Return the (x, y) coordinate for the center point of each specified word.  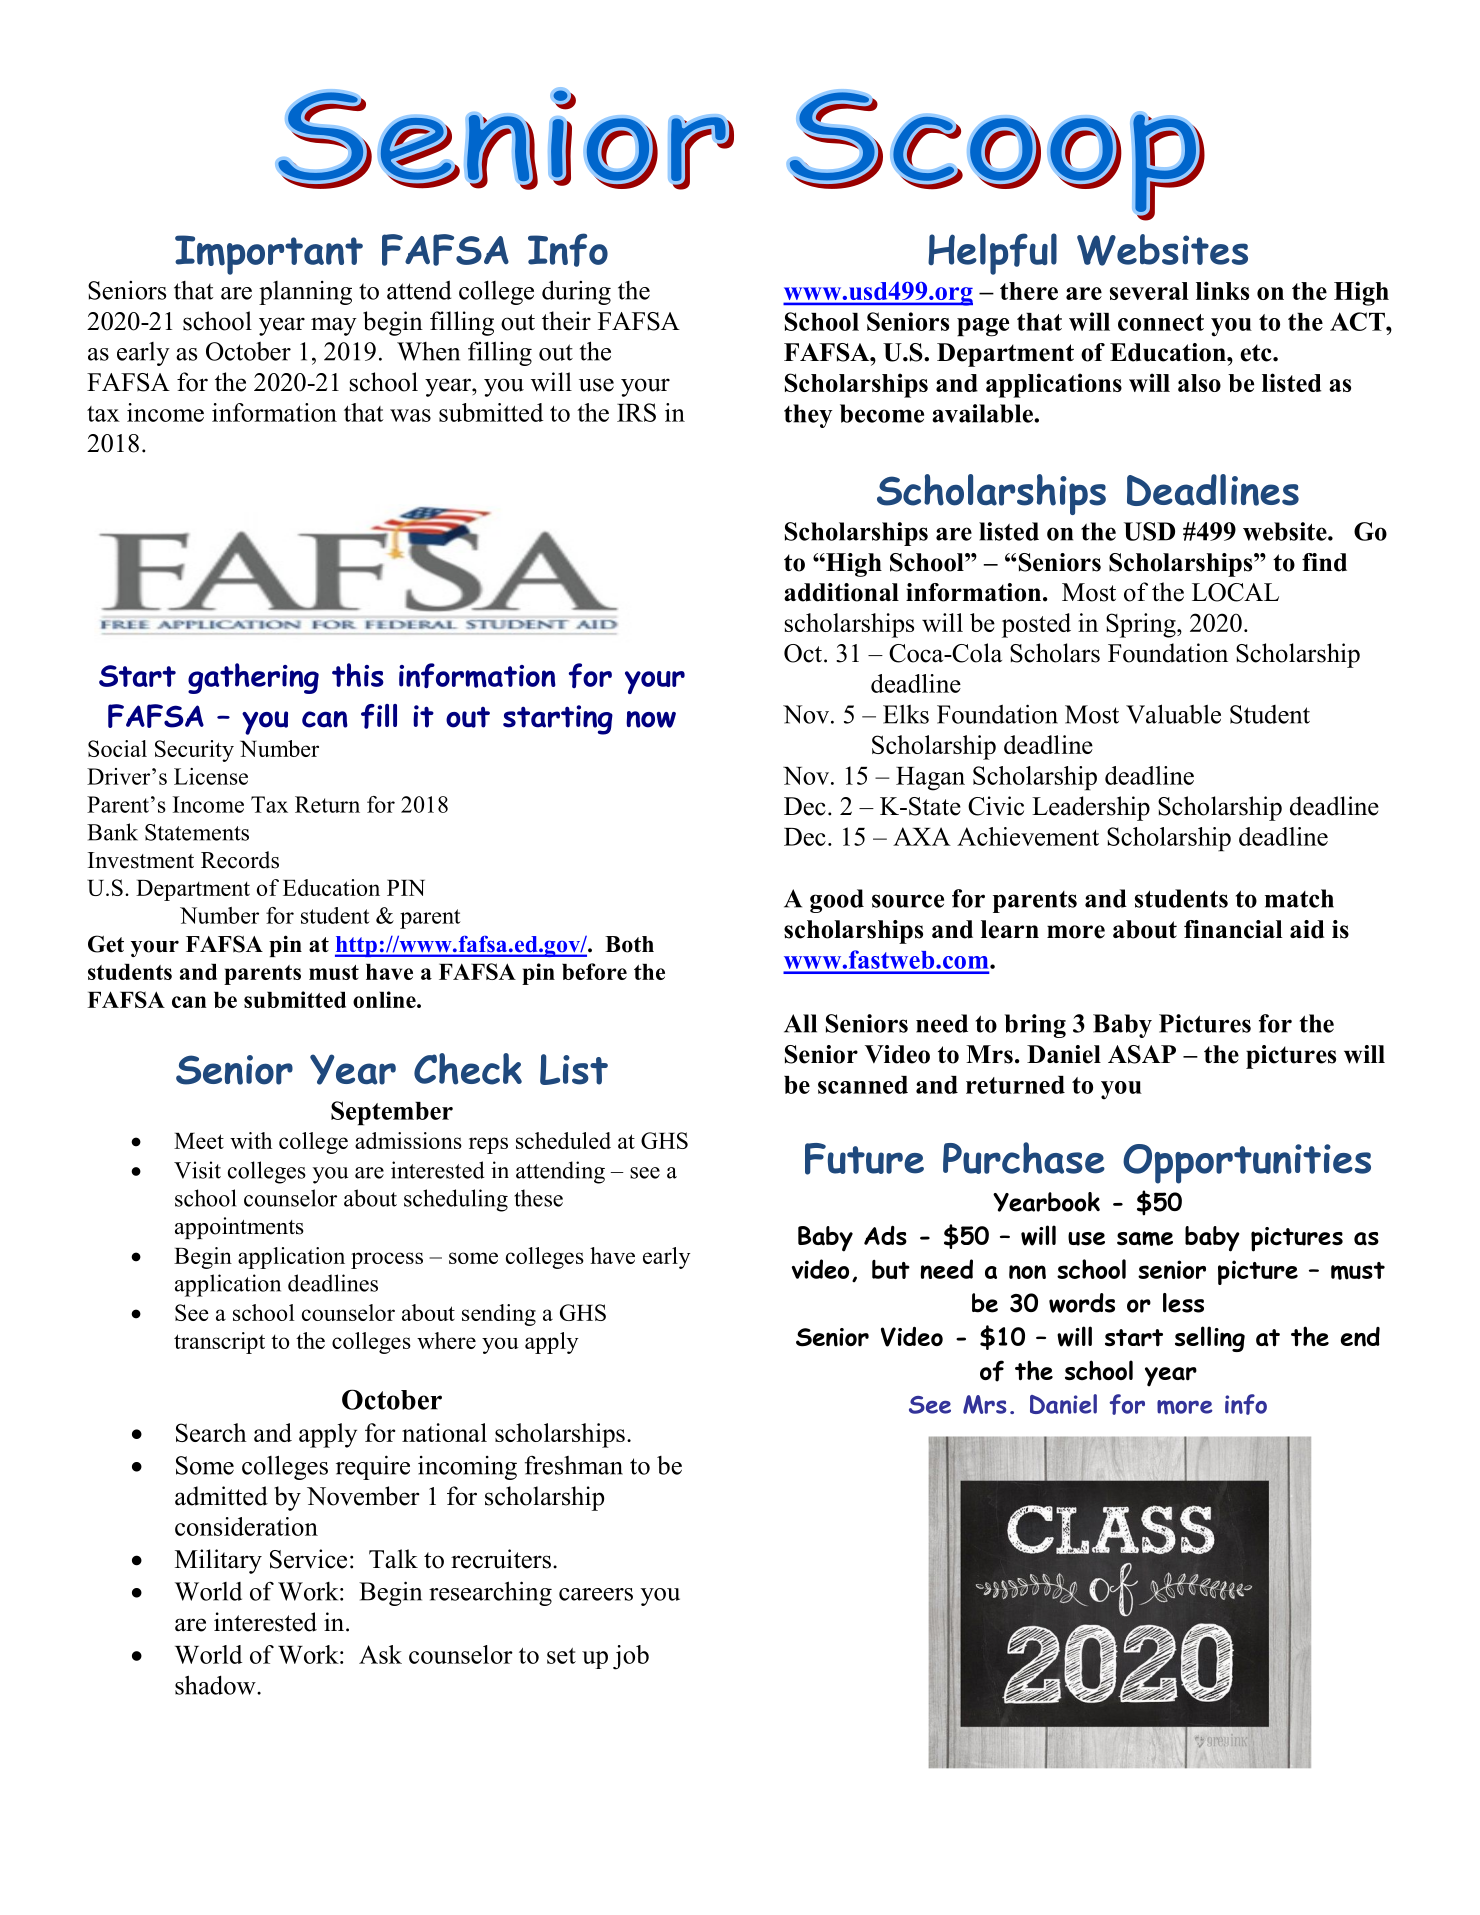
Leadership (1091, 808)
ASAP (1142, 1054)
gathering (253, 678)
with (251, 1140)
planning (305, 293)
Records (240, 860)
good (837, 901)
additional (841, 592)
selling (1210, 1339)
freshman (574, 1465)
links (1222, 290)
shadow (216, 1685)
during (576, 292)
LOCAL (1235, 592)
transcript (219, 1343)
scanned (863, 1085)
